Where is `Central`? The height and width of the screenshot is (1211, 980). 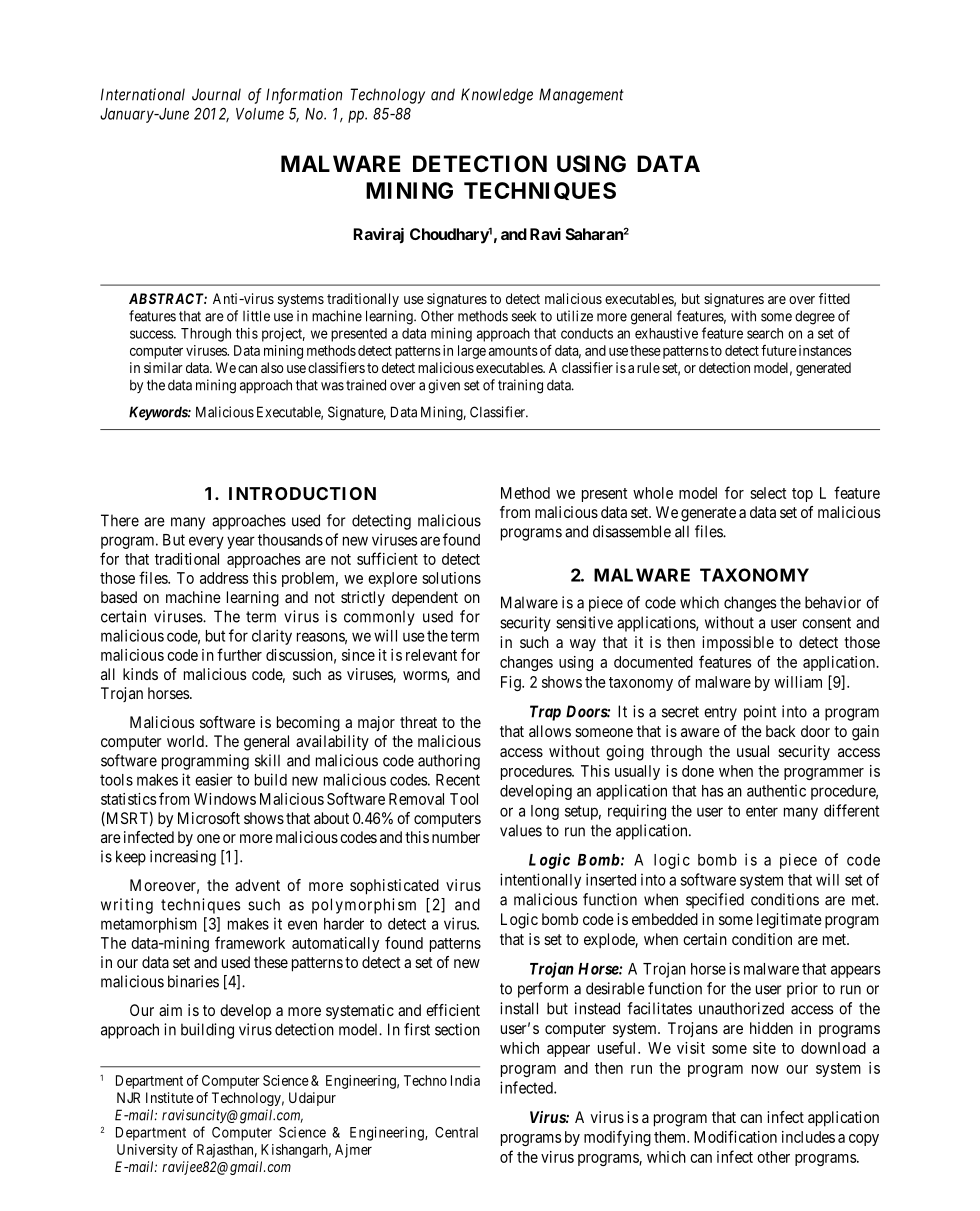
Central is located at coordinates (456, 1132).
